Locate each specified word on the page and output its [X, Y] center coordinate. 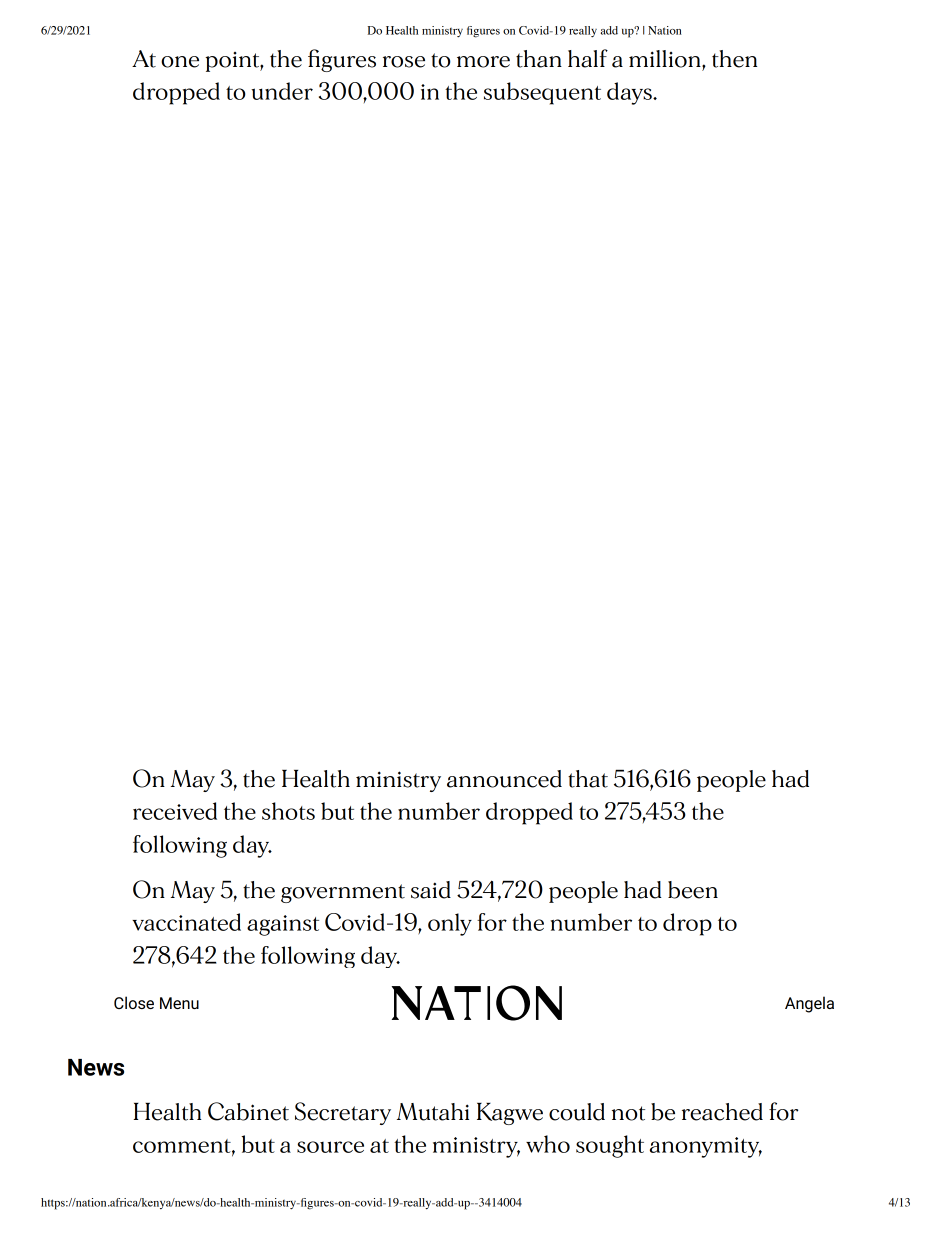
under [282, 91]
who [548, 1144]
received [175, 811]
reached [722, 1112]
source [330, 1147]
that [588, 779]
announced [504, 779]
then [734, 59]
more [483, 62]
